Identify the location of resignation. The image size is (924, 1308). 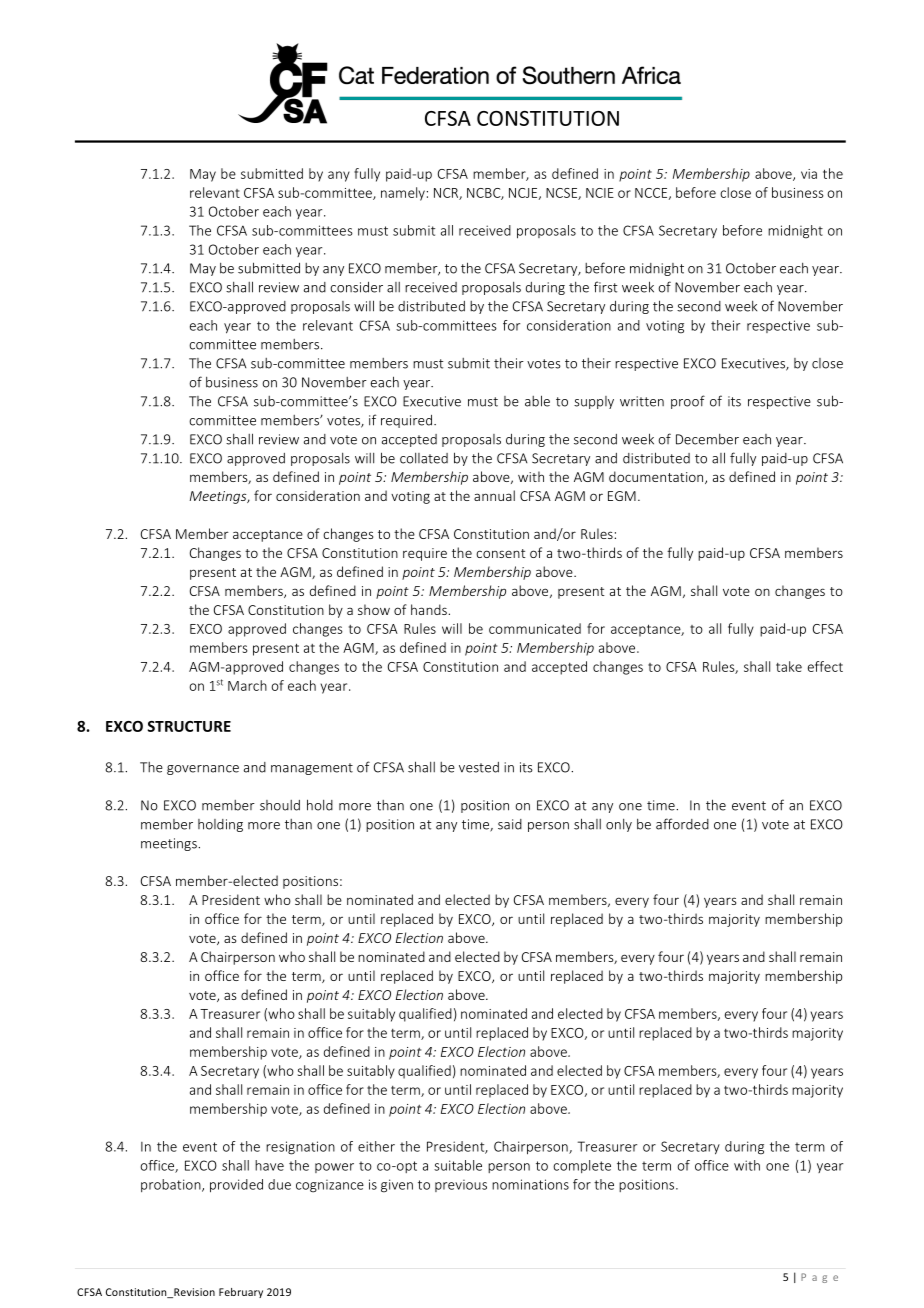
(300, 1148).
